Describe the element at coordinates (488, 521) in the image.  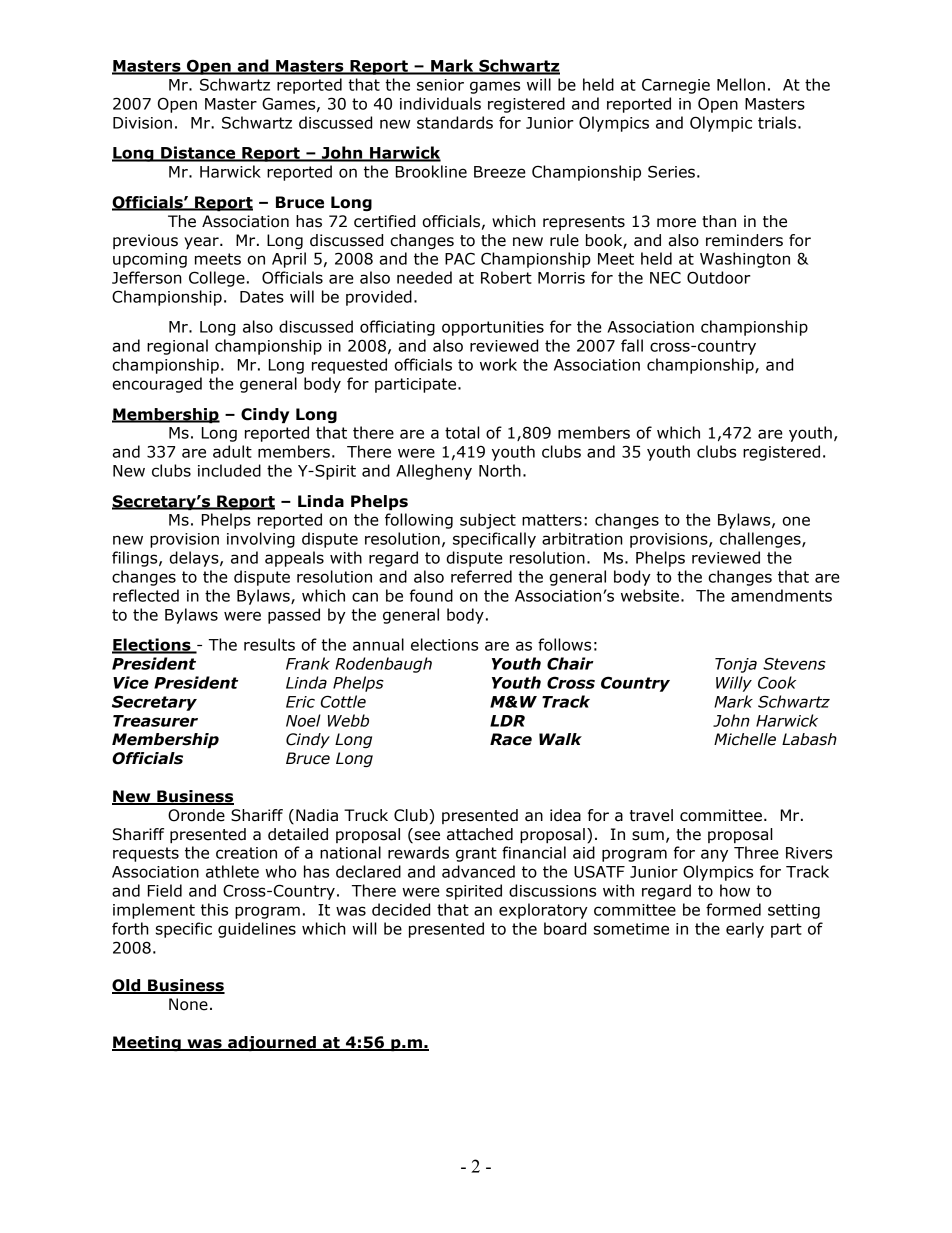
I see `subject` at that location.
